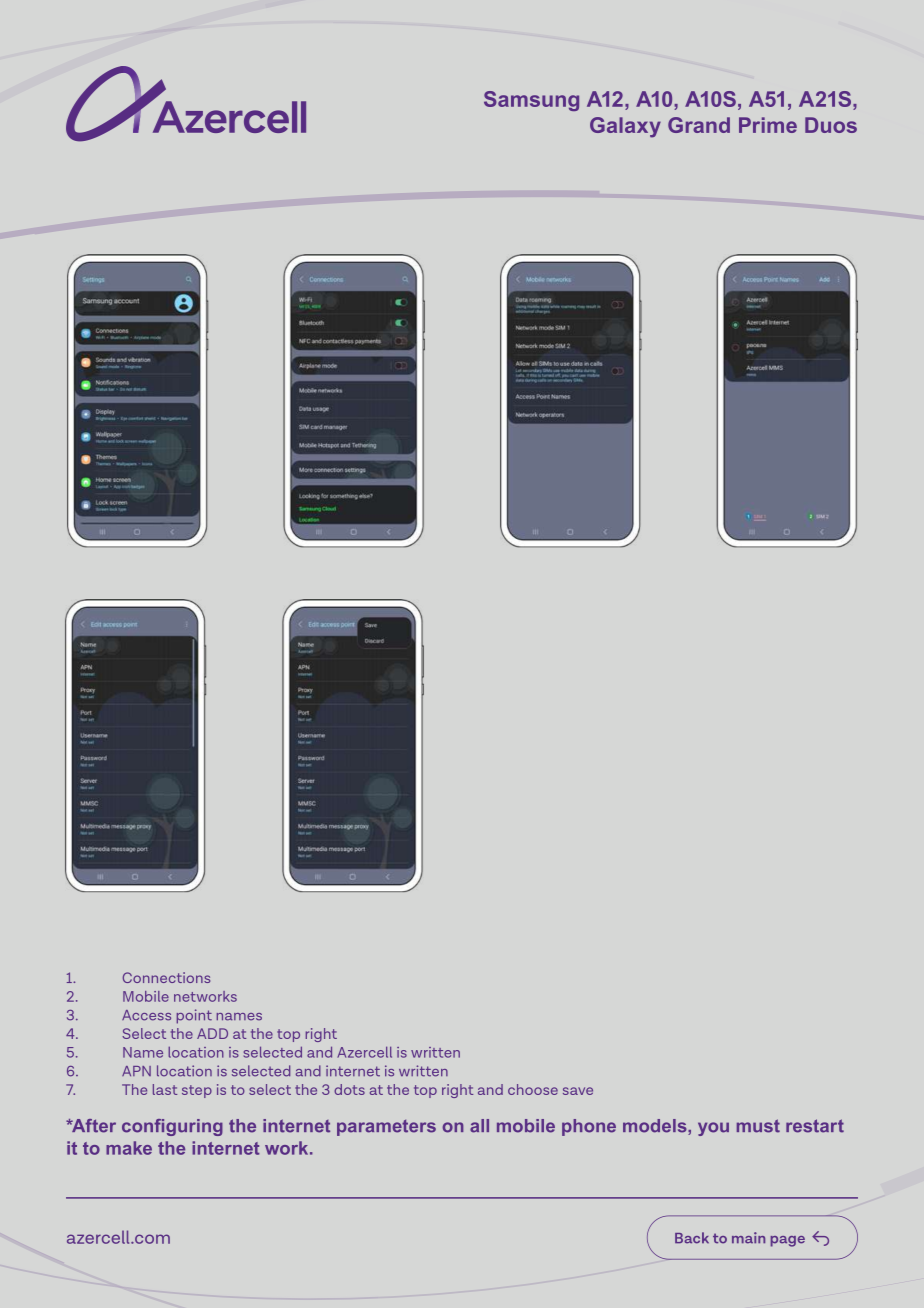 This screenshot has width=924, height=1308. I want to click on Galaxy, so click(625, 127).
